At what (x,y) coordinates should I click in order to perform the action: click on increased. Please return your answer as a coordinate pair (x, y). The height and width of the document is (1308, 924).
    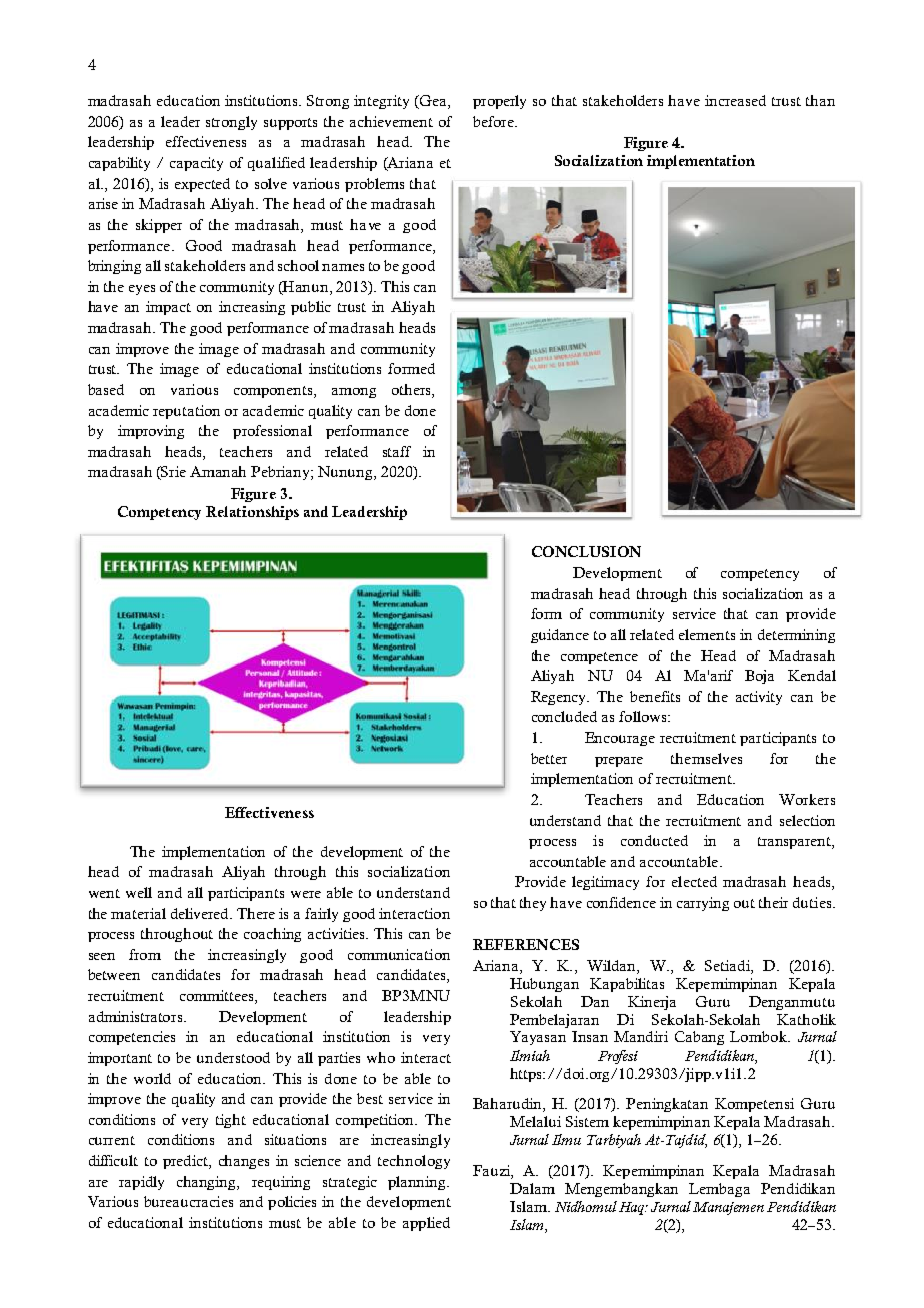
    Looking at the image, I should click on (735, 100).
